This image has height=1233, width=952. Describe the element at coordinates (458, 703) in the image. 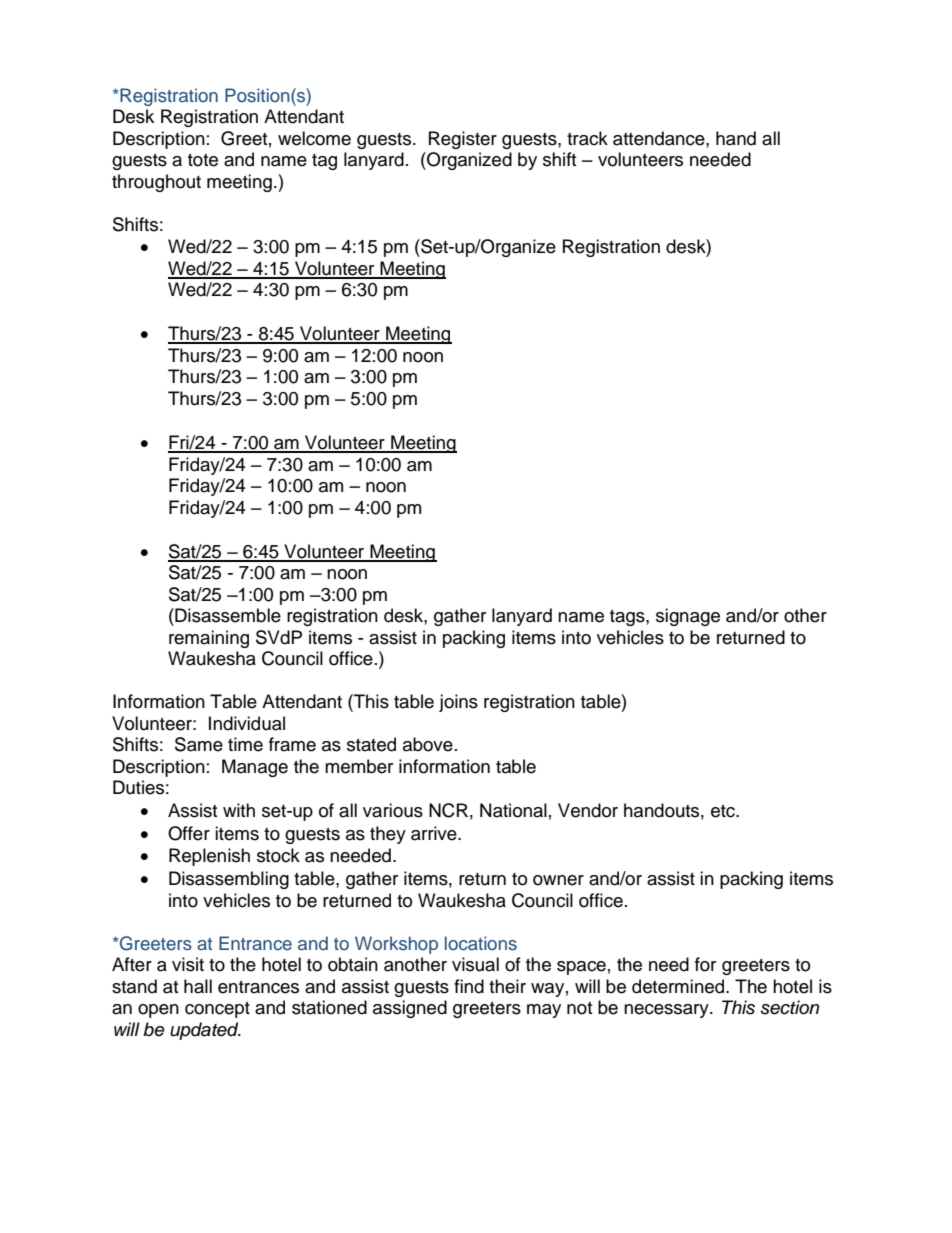

I see `joins` at that location.
